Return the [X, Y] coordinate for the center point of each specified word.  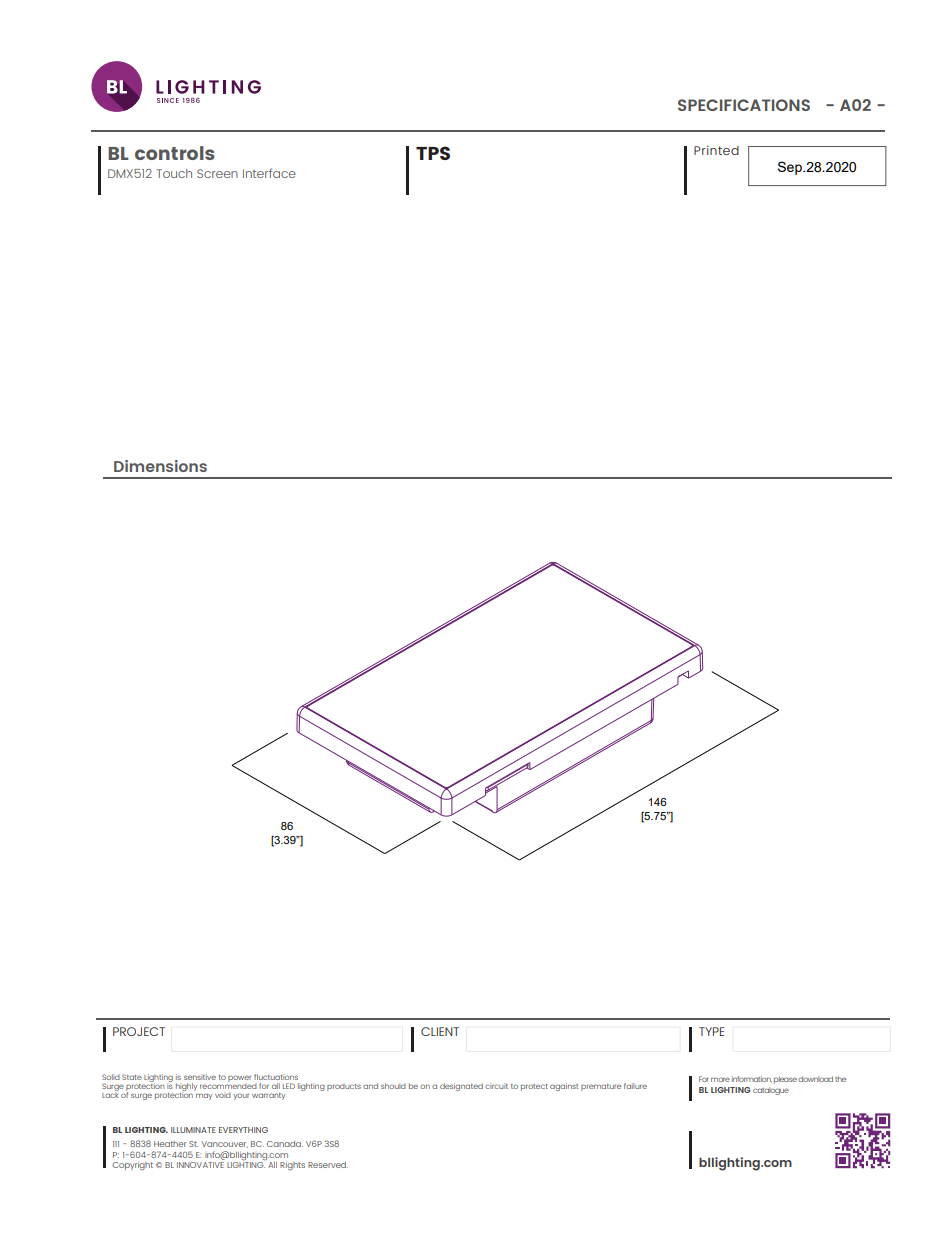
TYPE [712, 1031]
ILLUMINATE [193, 1130]
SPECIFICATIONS [744, 105]
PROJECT [139, 1031]
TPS [433, 153]
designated [461, 1087]
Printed [716, 150]
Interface [269, 173]
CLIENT [440, 1031]
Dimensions [160, 466]
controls [175, 153]
